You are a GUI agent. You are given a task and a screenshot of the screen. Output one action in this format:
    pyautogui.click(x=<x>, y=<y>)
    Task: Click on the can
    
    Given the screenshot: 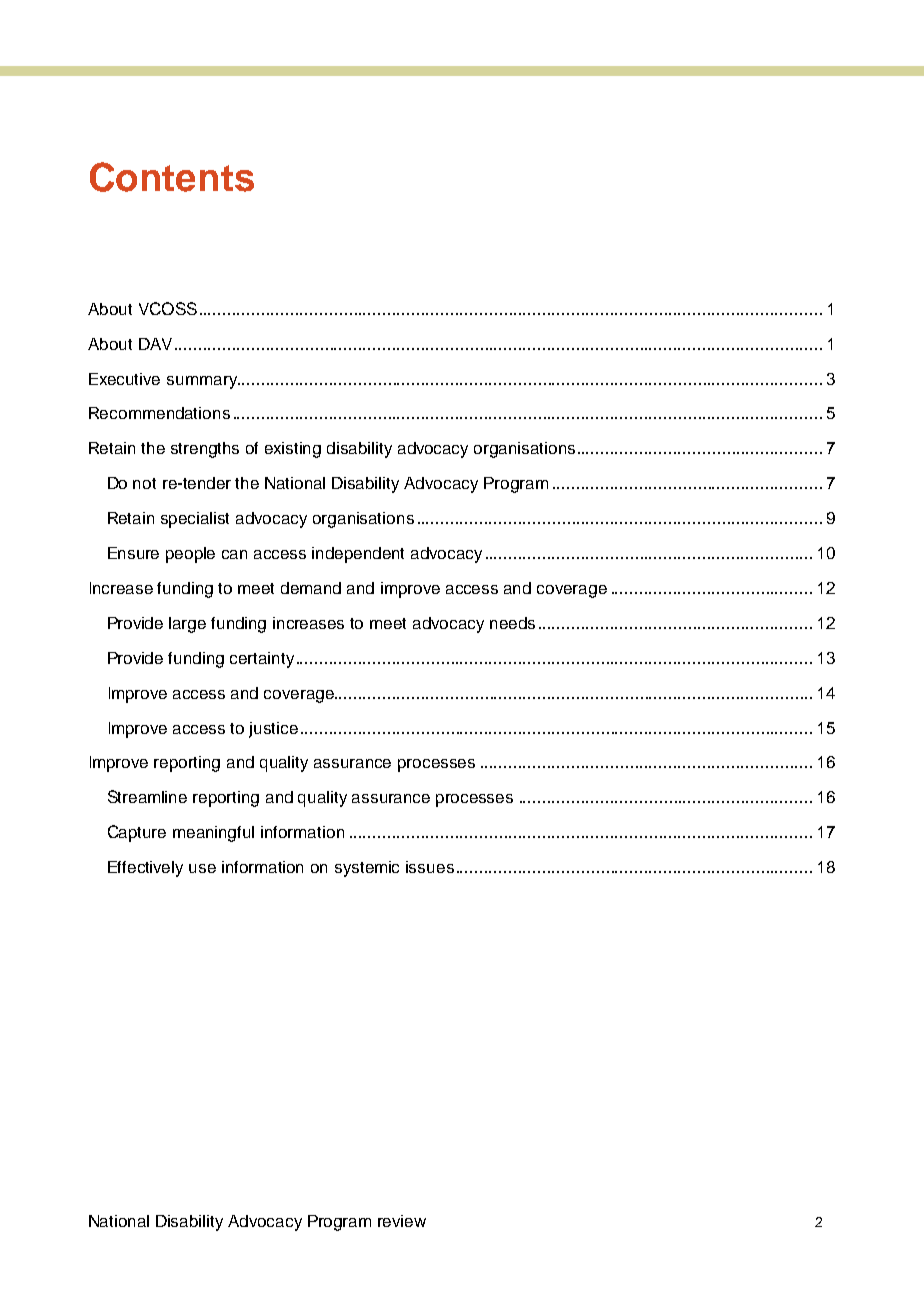 What is the action you would take?
    pyautogui.click(x=234, y=554)
